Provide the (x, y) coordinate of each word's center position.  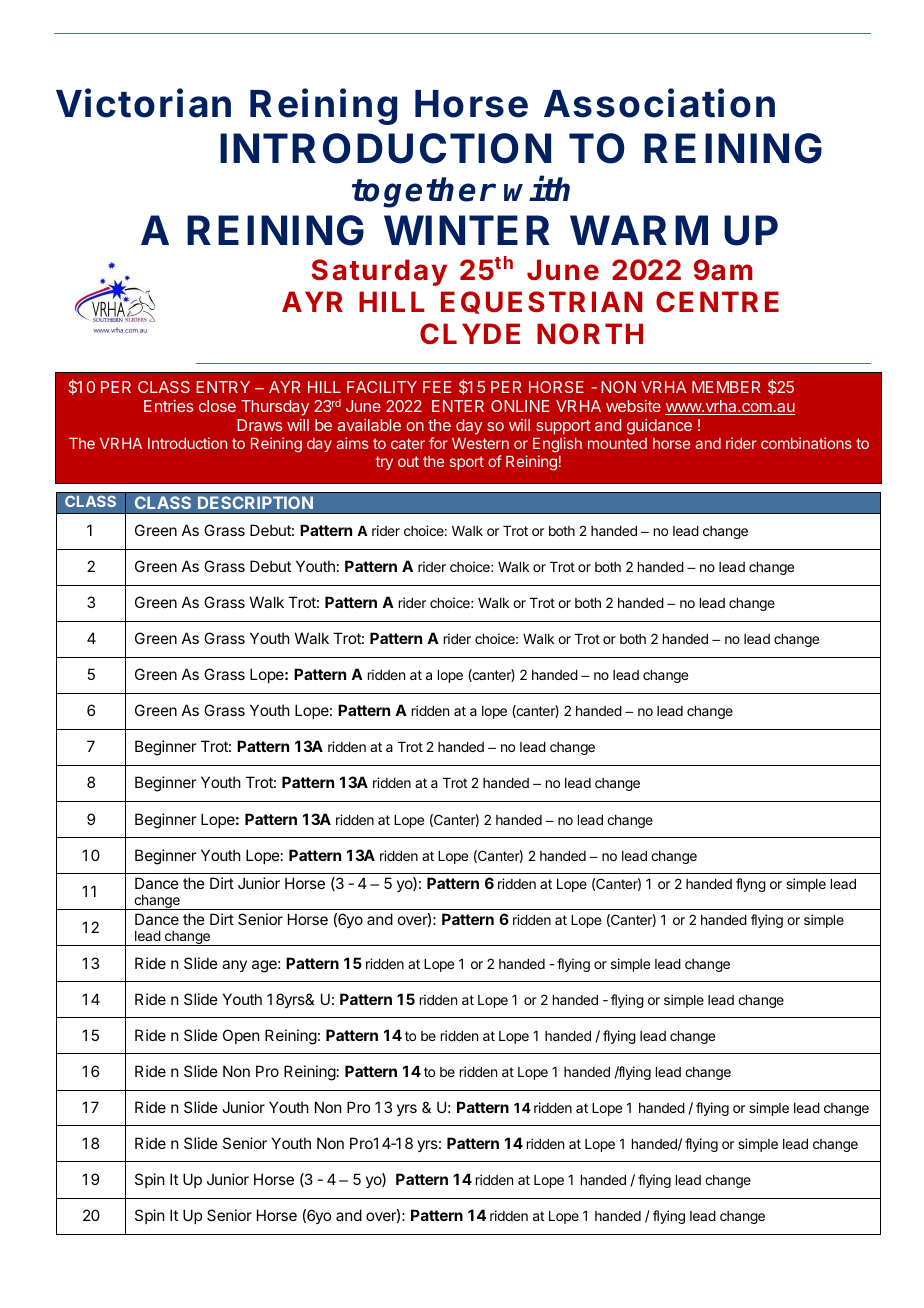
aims (352, 443)
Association (659, 103)
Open (241, 1036)
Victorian (143, 103)
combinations (806, 443)
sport (467, 463)
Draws (260, 425)
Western (480, 443)
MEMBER (726, 387)
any (234, 966)
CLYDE (470, 333)
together (423, 192)
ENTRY (223, 387)
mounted (617, 443)
